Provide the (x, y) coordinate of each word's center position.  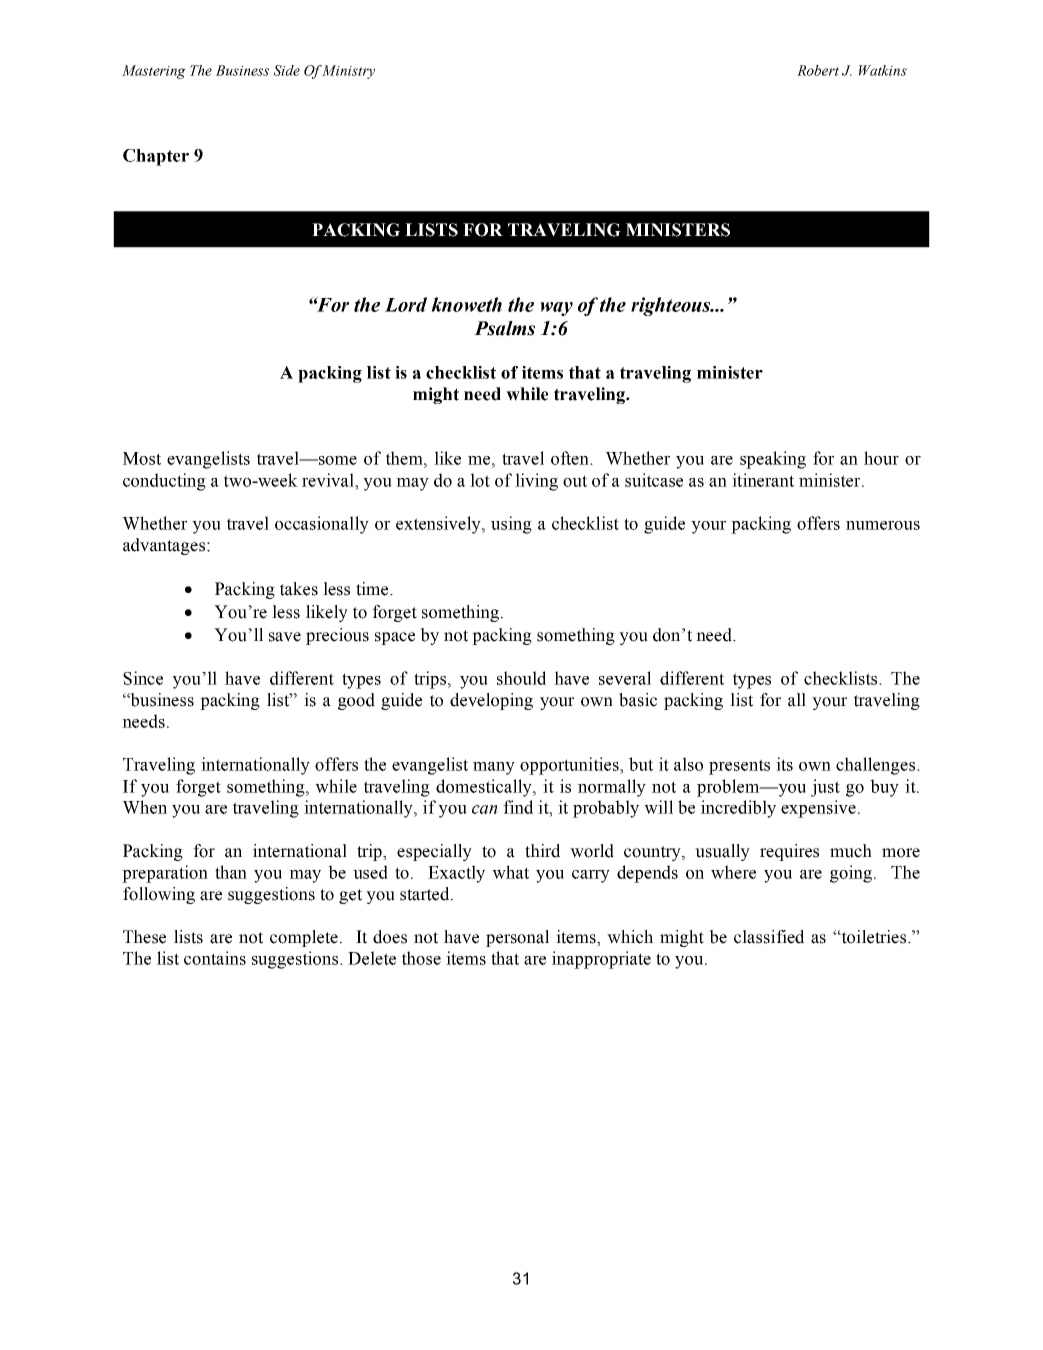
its (784, 764)
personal (517, 938)
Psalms (504, 328)
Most (142, 458)
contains (215, 958)
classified (769, 937)
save (285, 637)
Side (286, 70)
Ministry (347, 72)
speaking (773, 460)
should (521, 678)
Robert (818, 70)
